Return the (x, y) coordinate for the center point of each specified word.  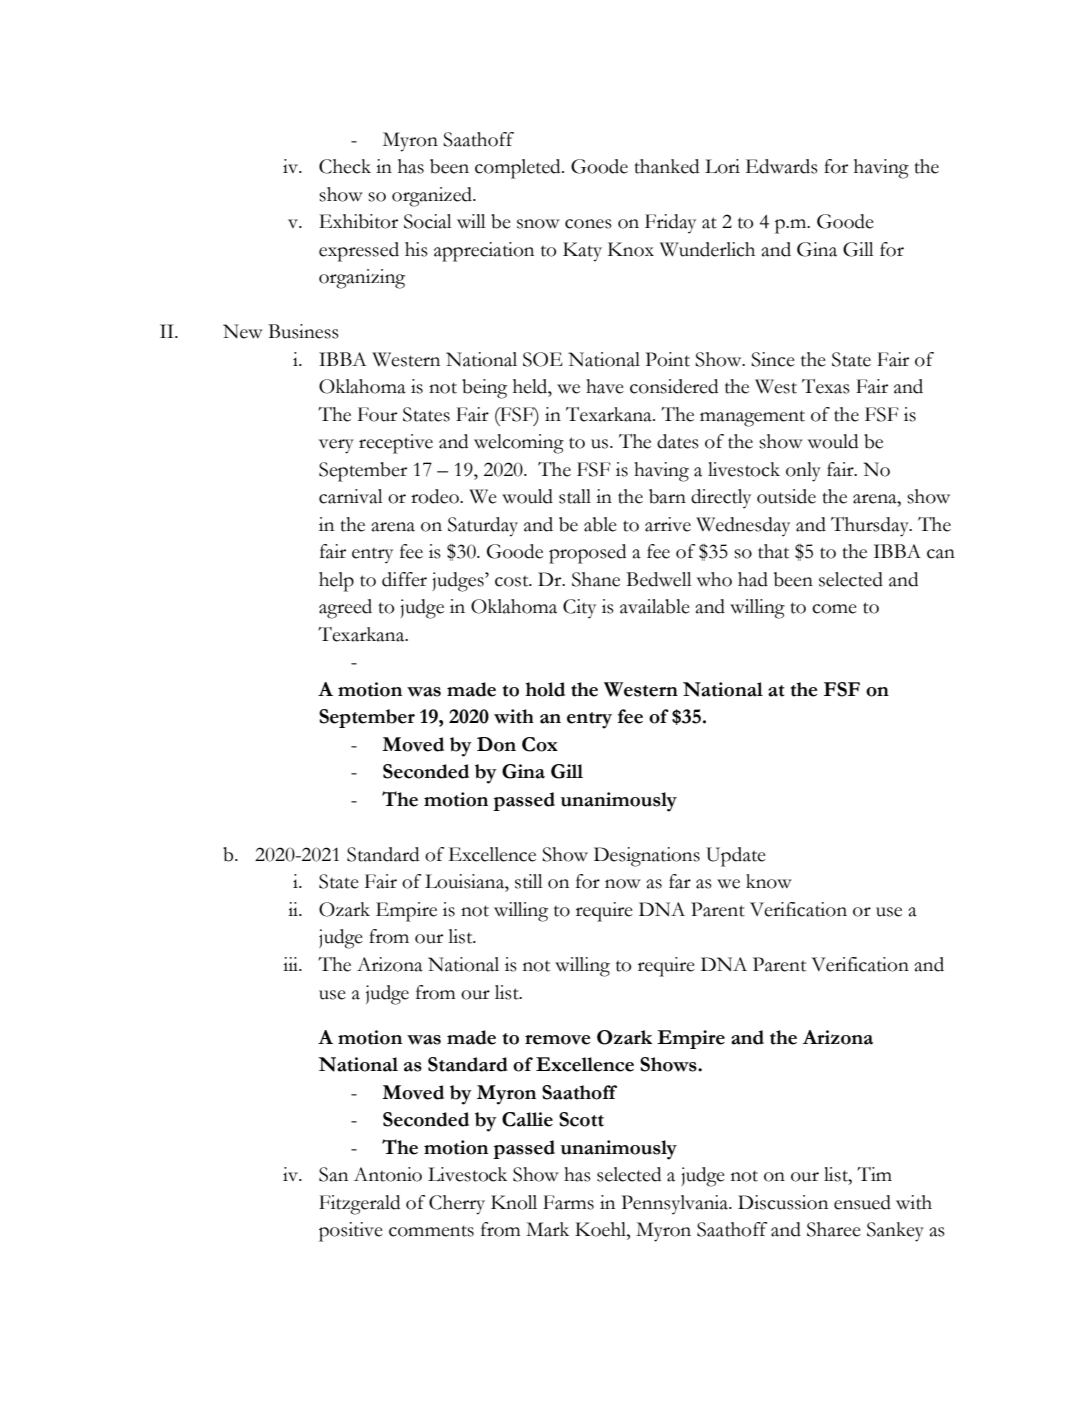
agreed (345, 609)
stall (575, 496)
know (769, 881)
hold (545, 689)
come (834, 609)
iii (292, 964)
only (803, 472)
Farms (568, 1202)
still (529, 881)
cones (588, 224)
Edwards (782, 166)
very (336, 446)
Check (345, 166)
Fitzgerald (359, 1205)
